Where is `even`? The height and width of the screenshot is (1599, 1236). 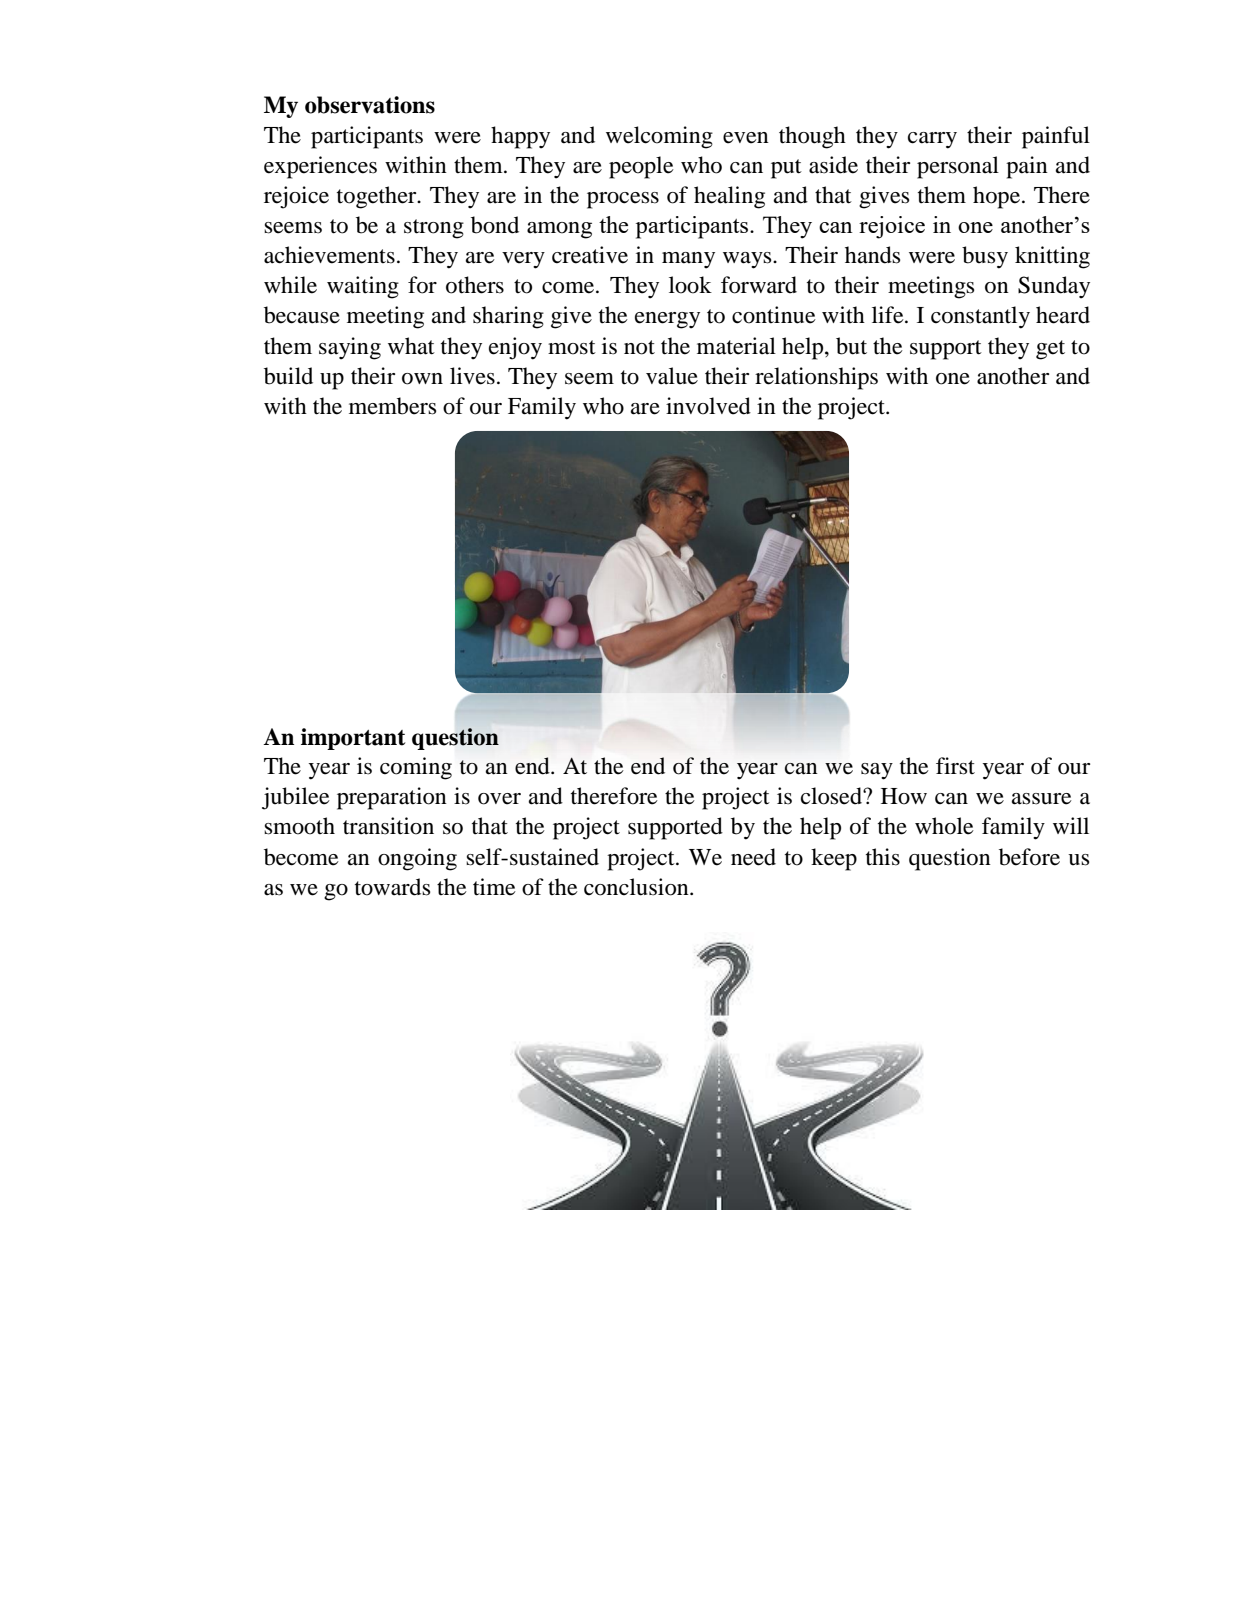
even is located at coordinates (746, 138).
